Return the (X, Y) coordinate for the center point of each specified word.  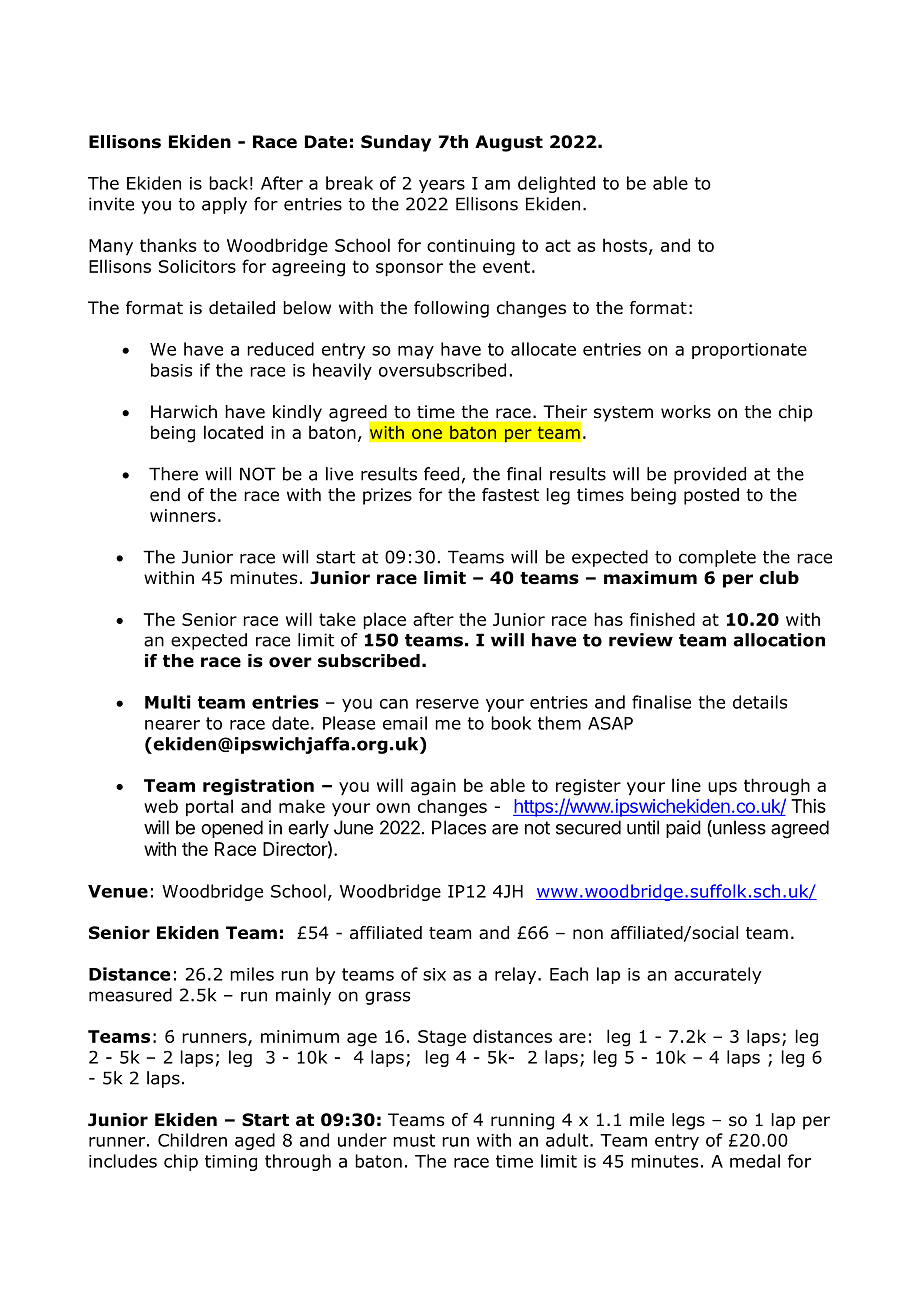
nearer (172, 725)
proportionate (749, 351)
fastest (510, 495)
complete (717, 558)
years (442, 186)
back (228, 183)
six (434, 974)
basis (171, 370)
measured (130, 995)
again (433, 787)
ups (722, 789)
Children (192, 1140)
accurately (717, 975)
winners (183, 515)
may (416, 352)
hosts (625, 245)
